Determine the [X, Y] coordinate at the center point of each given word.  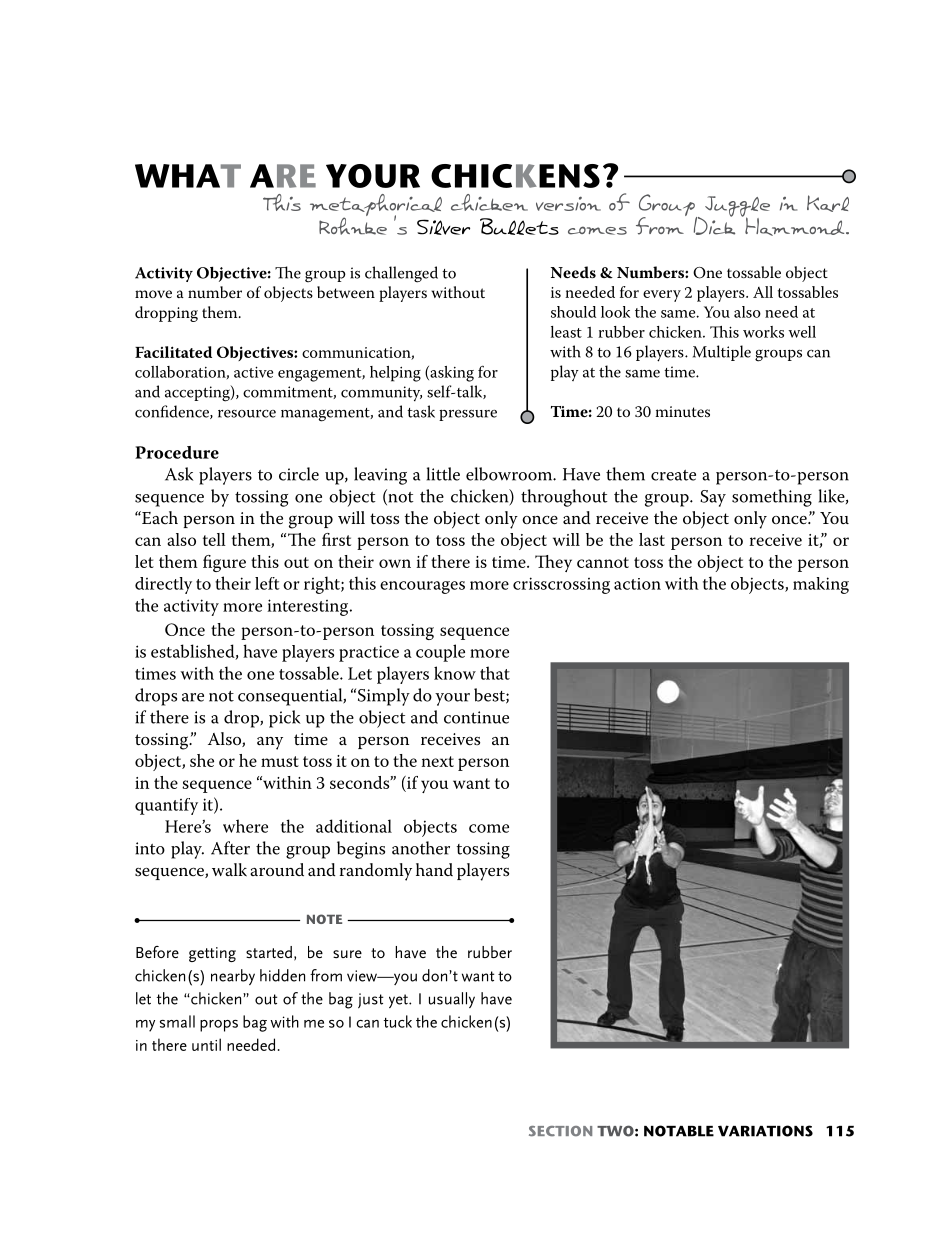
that [495, 673]
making [821, 585]
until [206, 1044]
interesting [309, 607]
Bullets [519, 226]
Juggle [737, 207]
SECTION [560, 1131]
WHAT [188, 176]
